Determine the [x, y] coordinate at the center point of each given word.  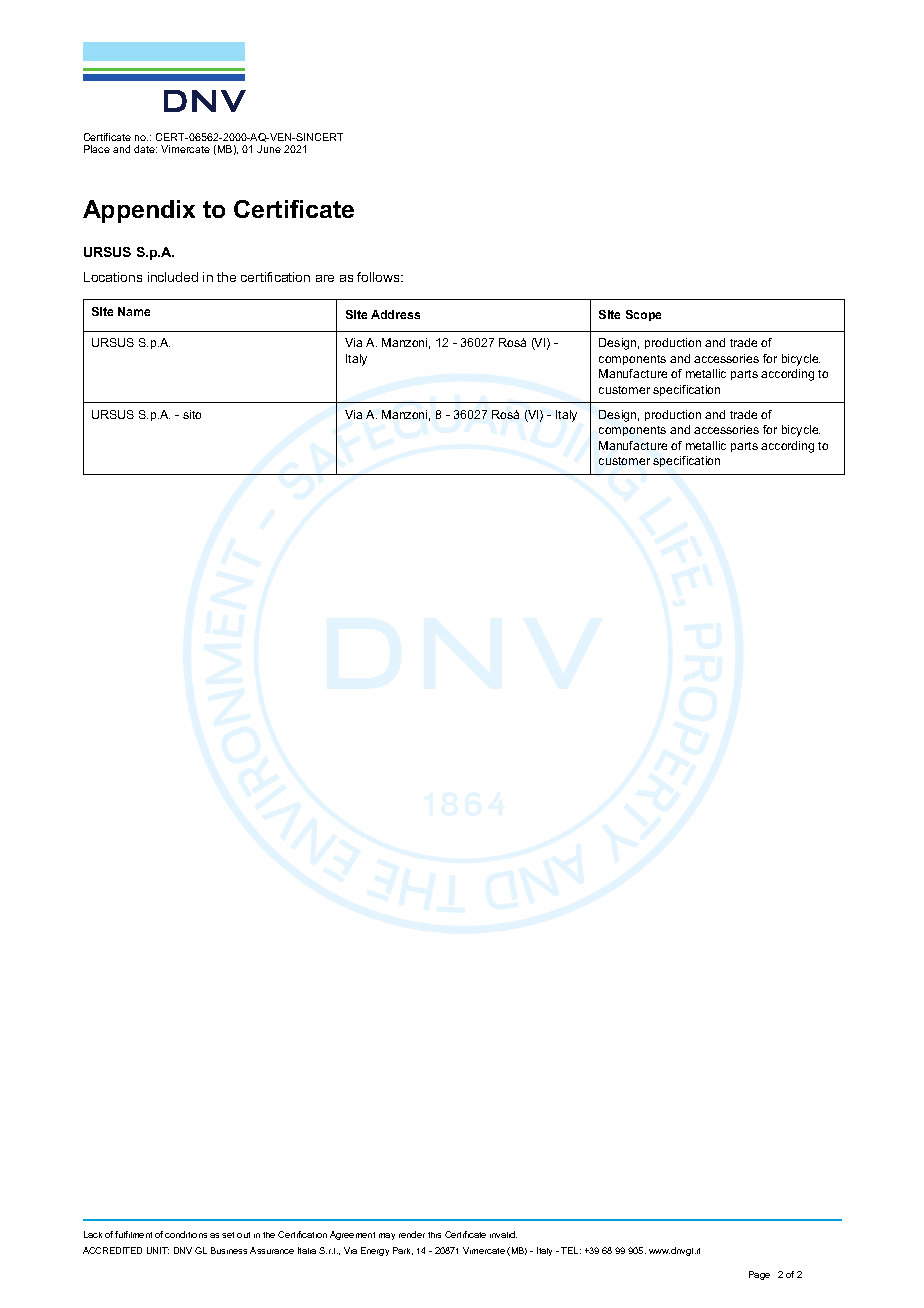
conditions [186, 1234]
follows [379, 277]
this [434, 1235]
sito [192, 414]
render [412, 1234]
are [325, 278]
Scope [643, 315]
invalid [503, 1234]
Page [759, 1275]
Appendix [139, 211]
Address [395, 314]
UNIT [158, 1250]
